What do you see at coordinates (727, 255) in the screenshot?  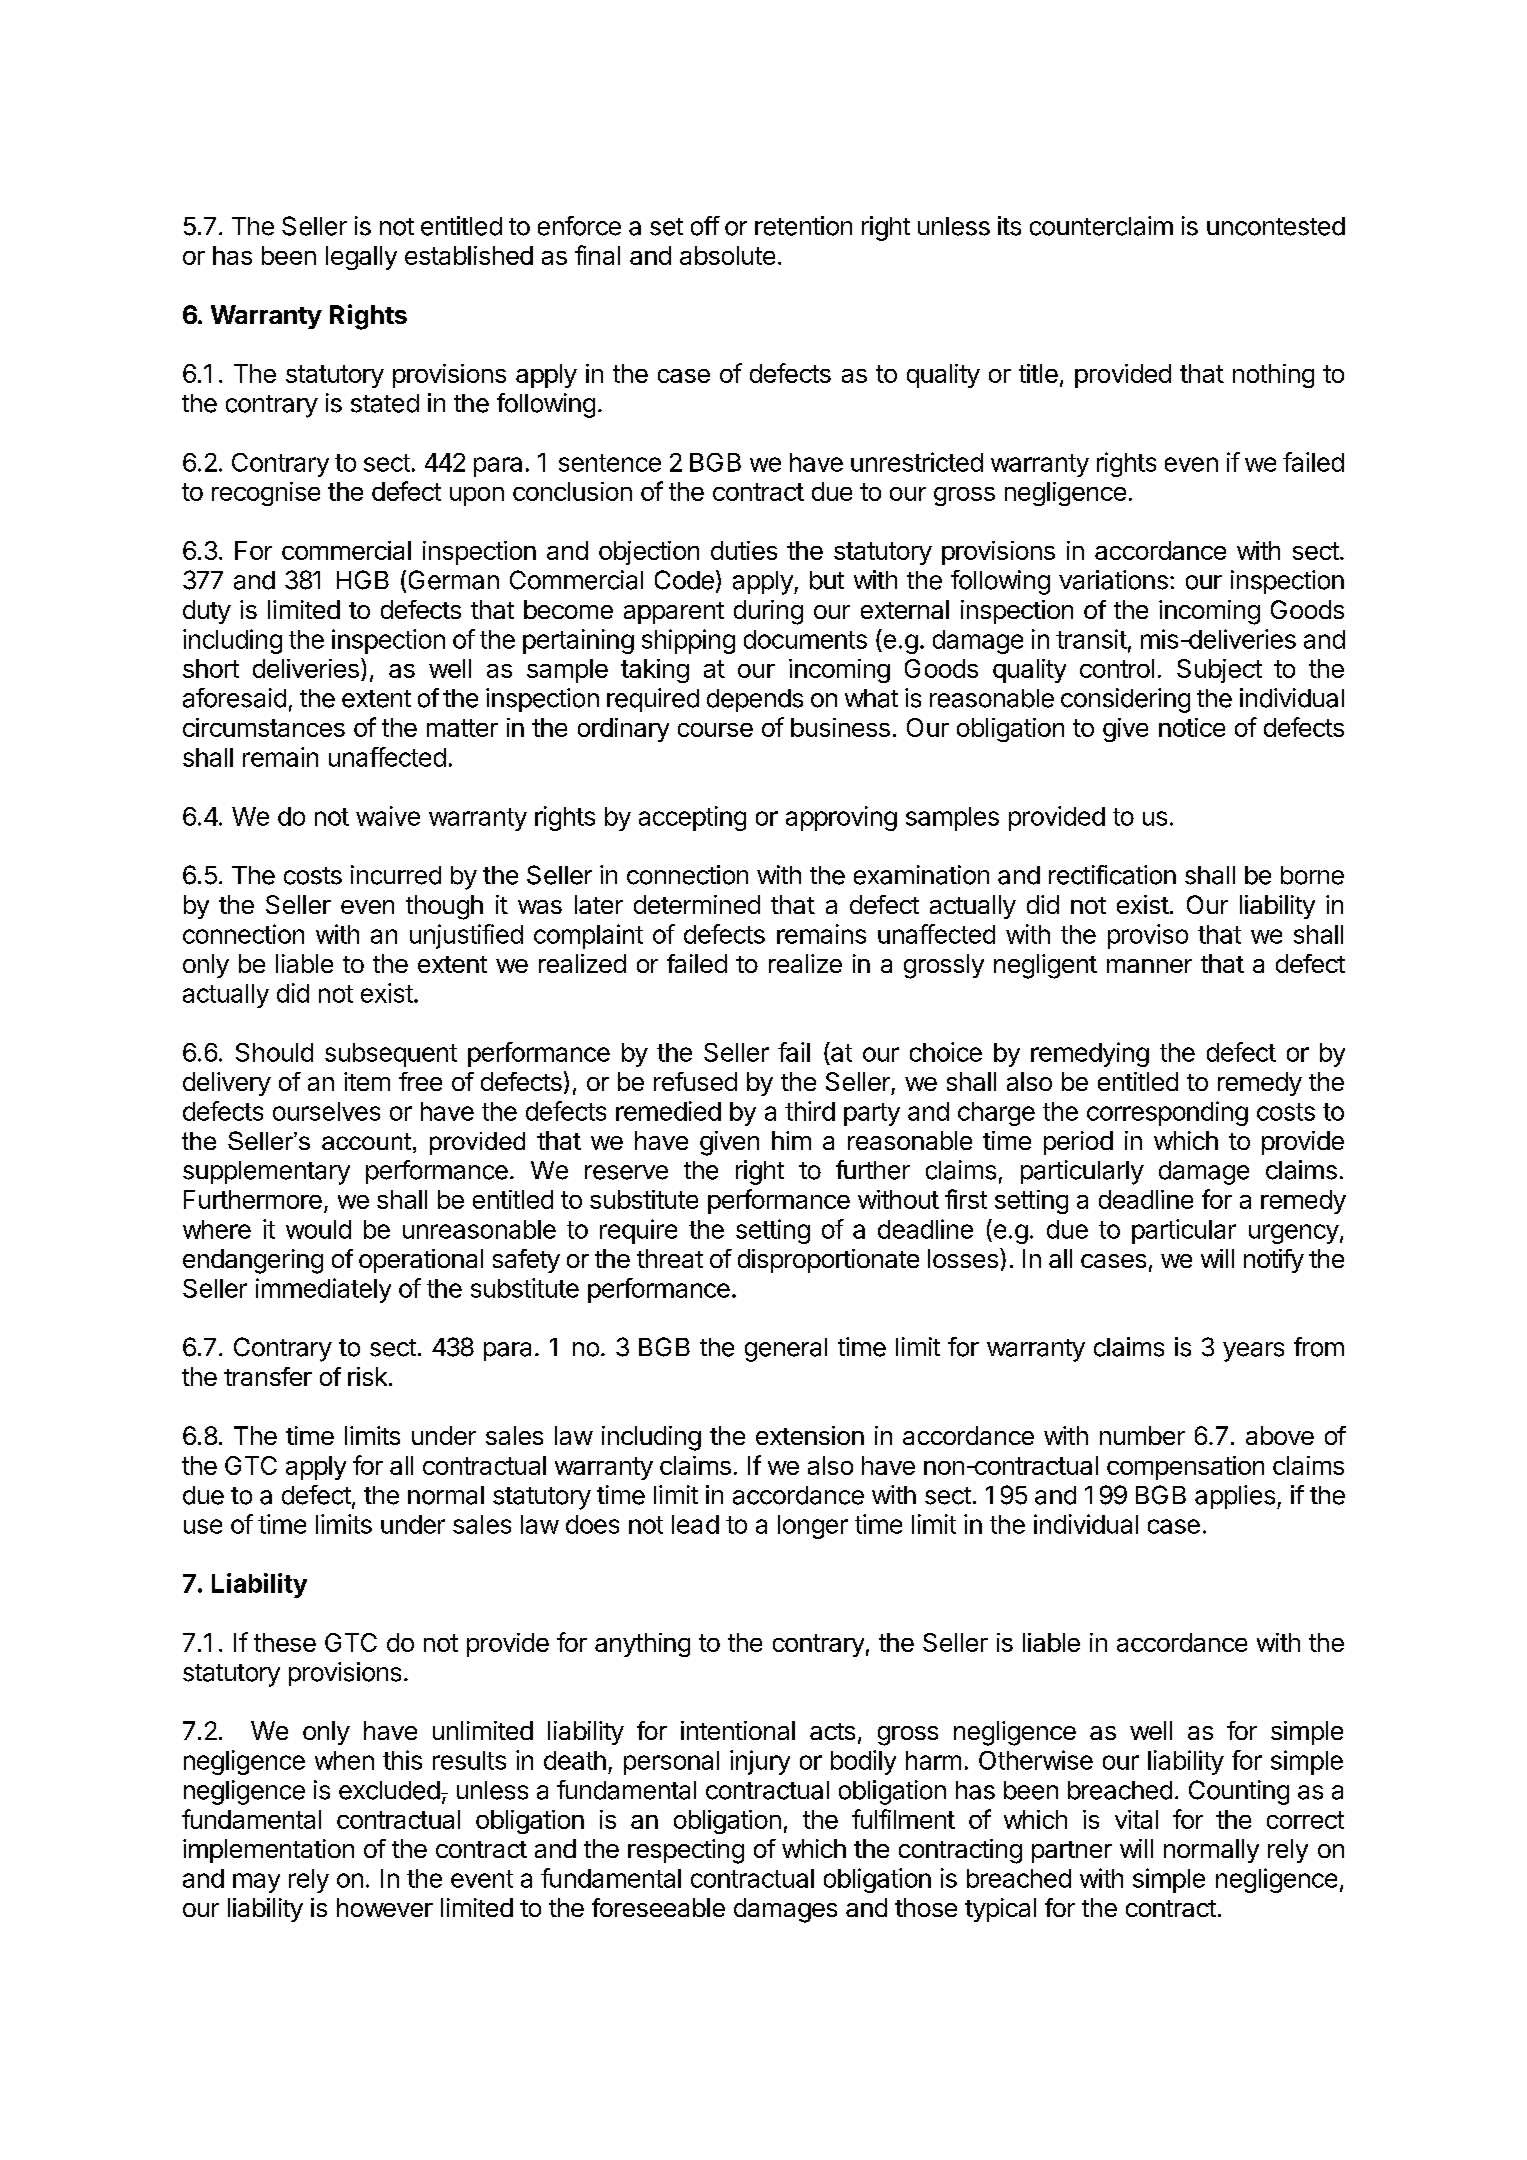 I see `absolute` at bounding box center [727, 255].
